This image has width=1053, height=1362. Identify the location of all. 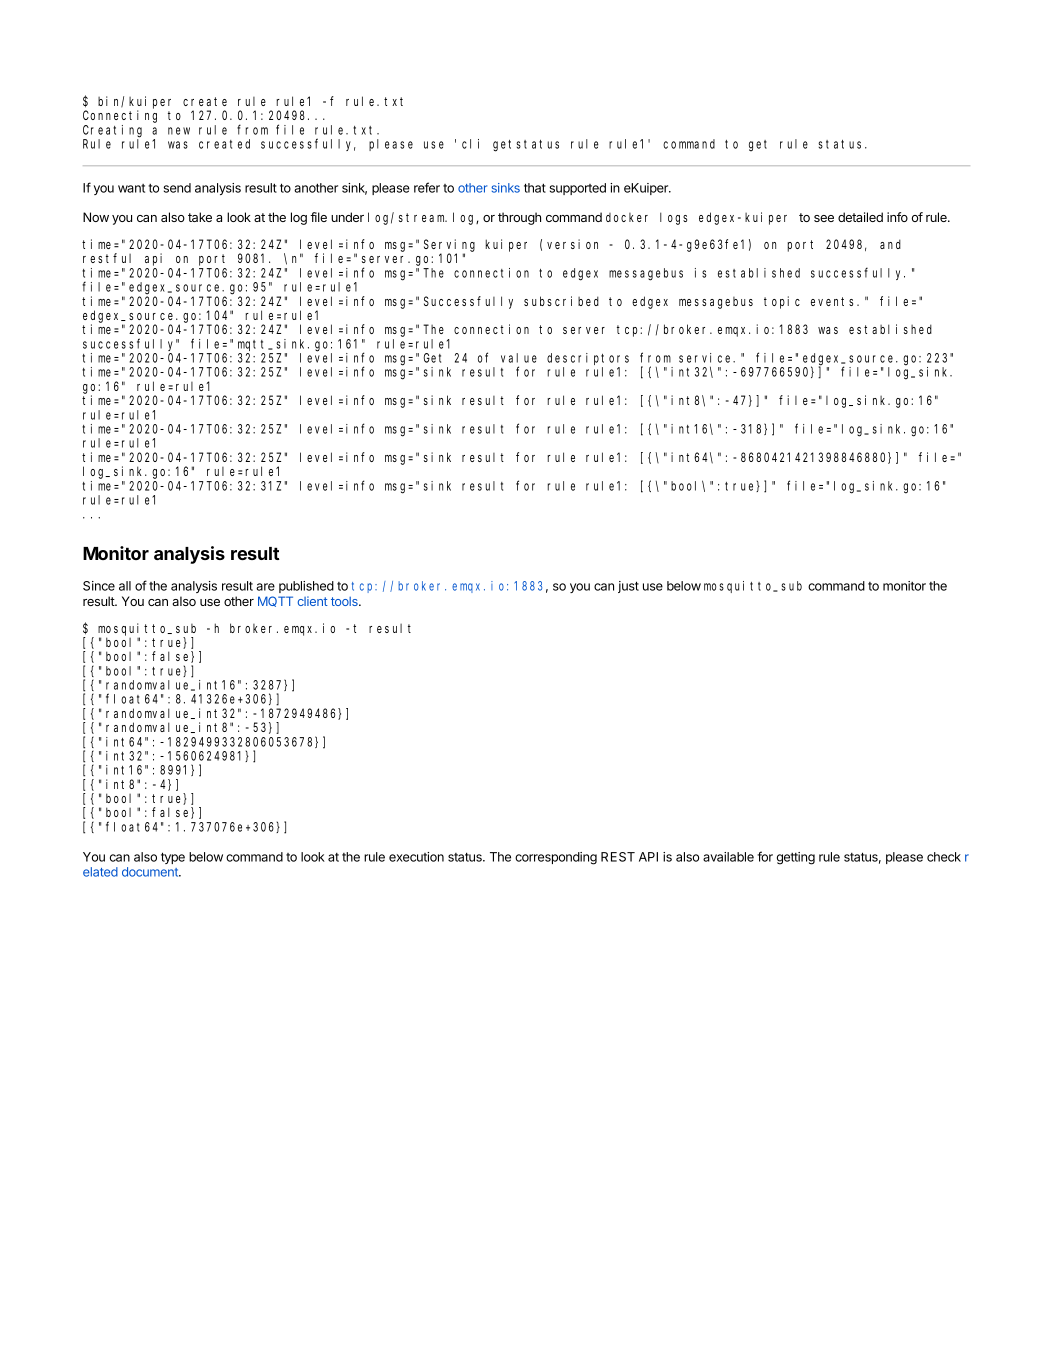
(125, 586).
